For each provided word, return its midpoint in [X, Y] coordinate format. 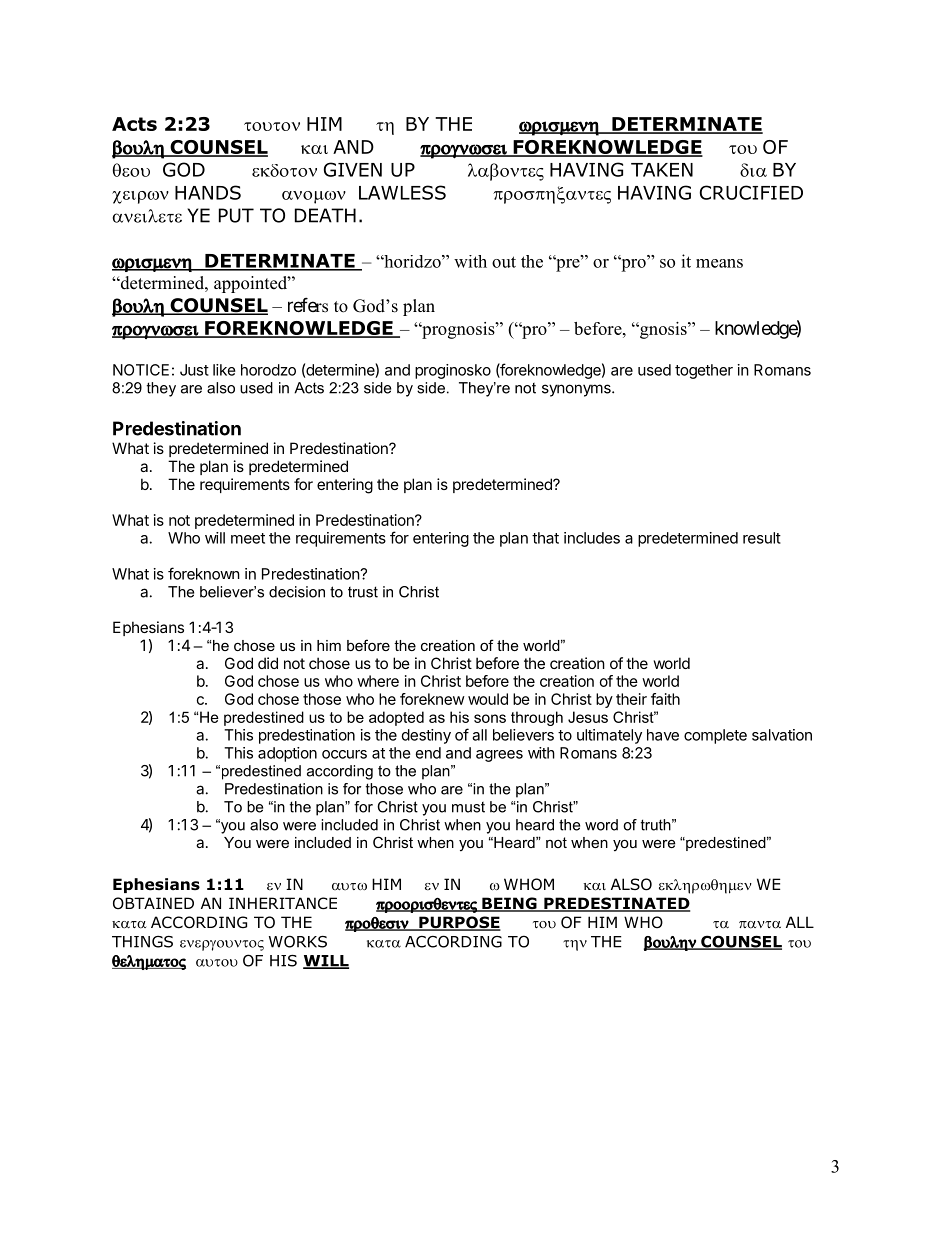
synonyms [577, 390]
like [224, 370]
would [488, 699]
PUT [236, 215]
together [704, 371]
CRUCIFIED [751, 192]
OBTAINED [153, 903]
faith [665, 699]
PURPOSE [459, 923]
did [268, 663]
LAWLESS [402, 192]
